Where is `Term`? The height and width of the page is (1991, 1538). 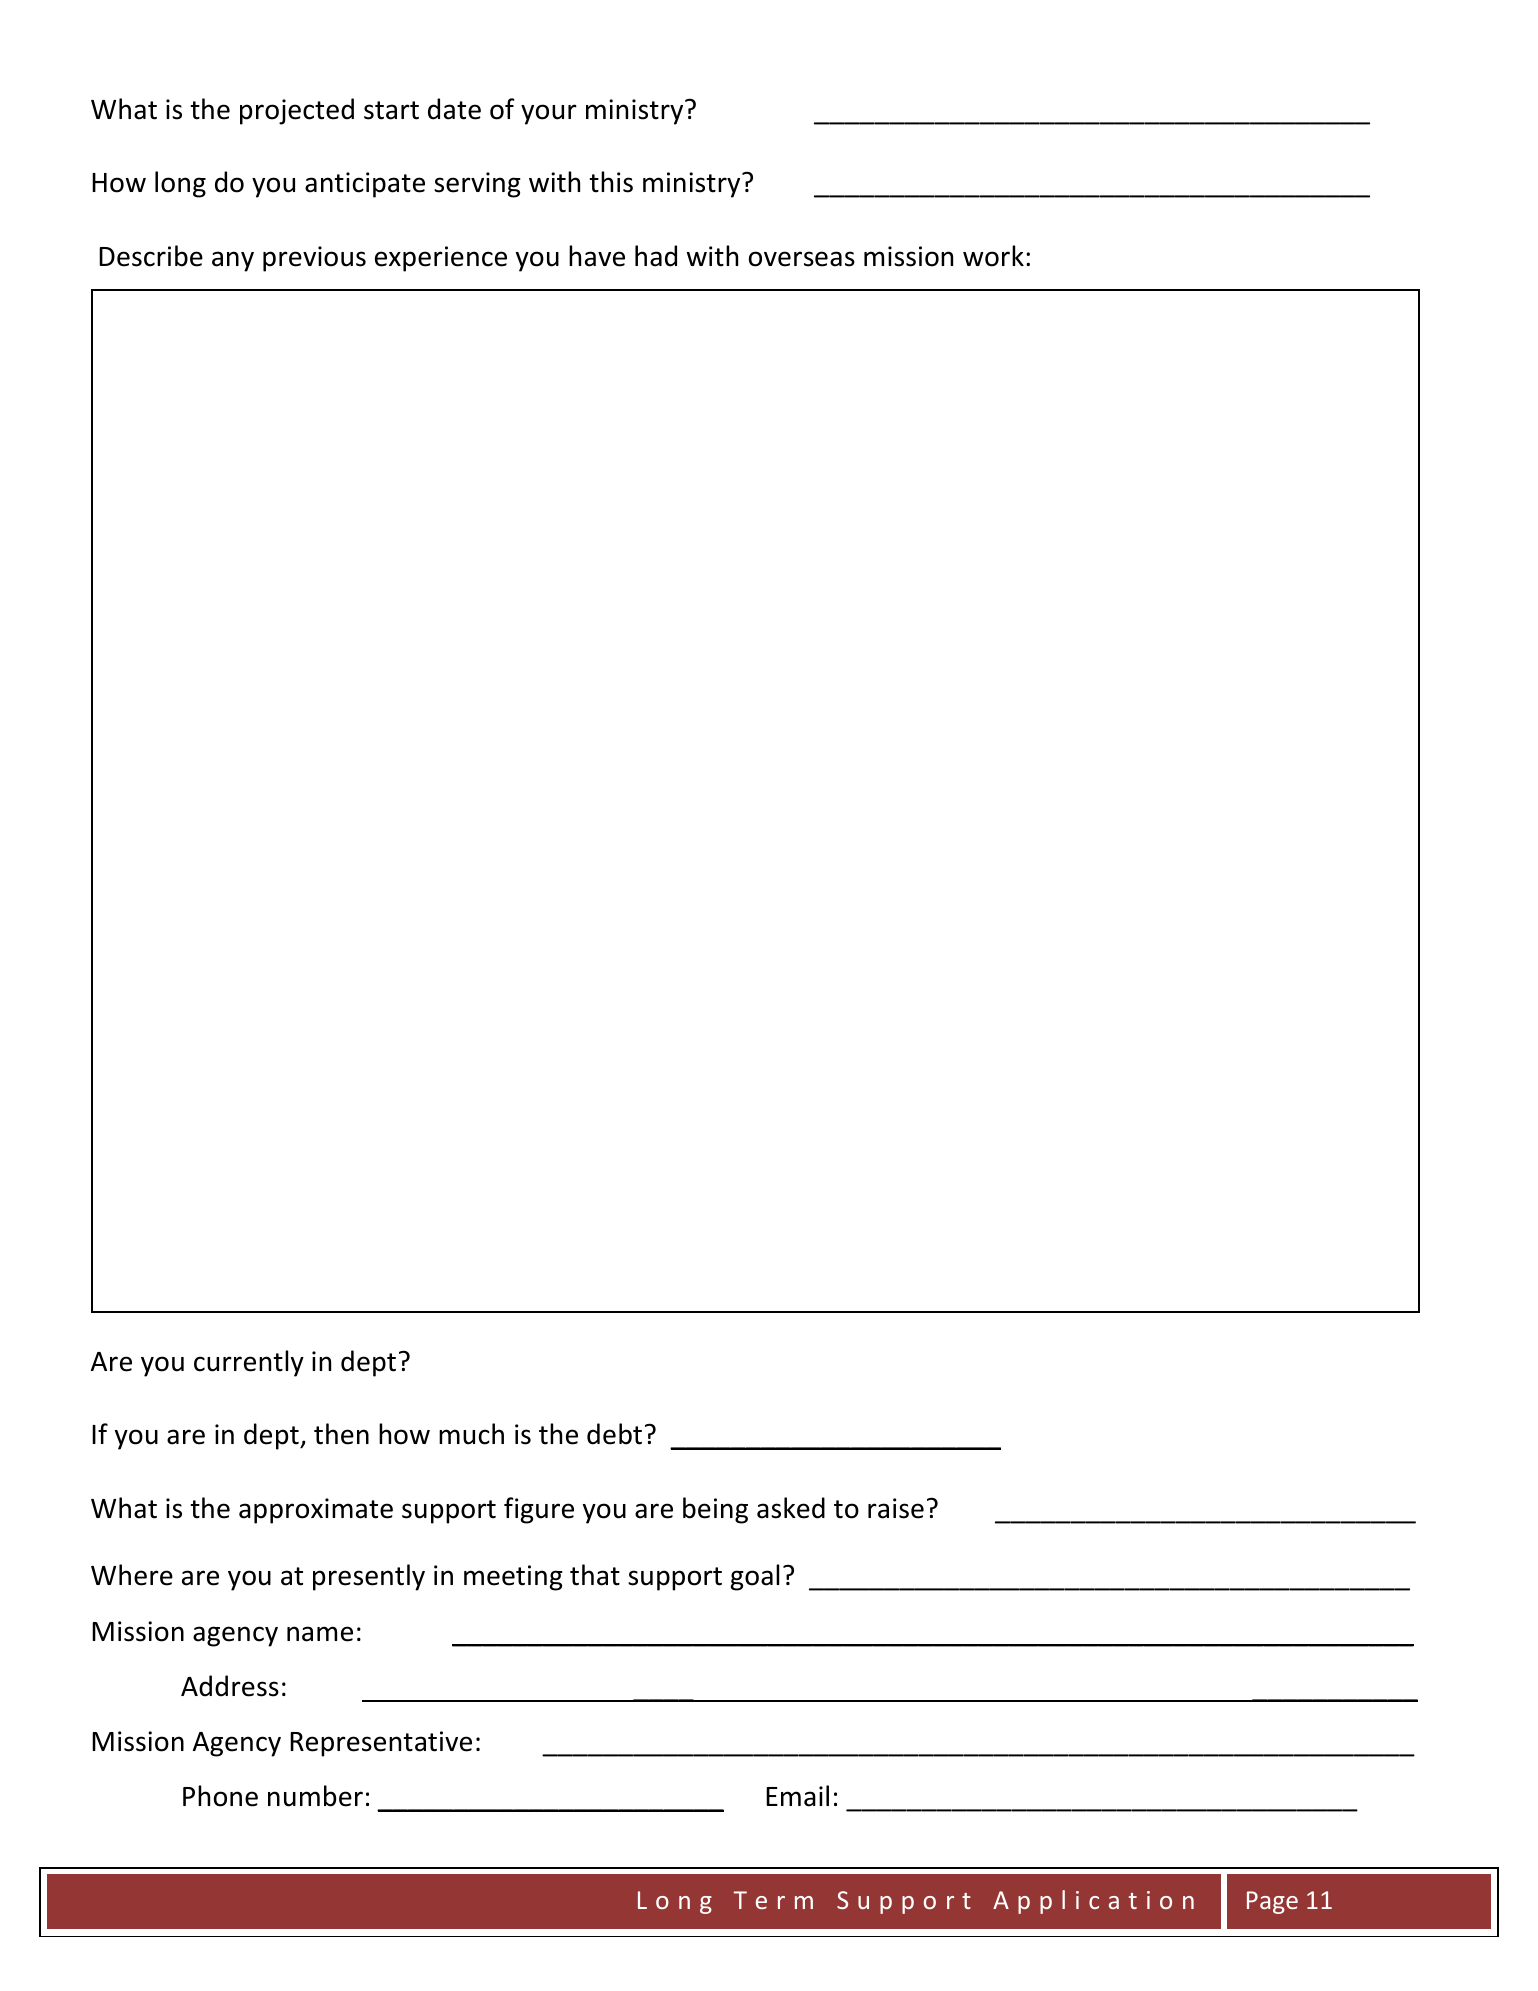 Term is located at coordinates (773, 1900).
